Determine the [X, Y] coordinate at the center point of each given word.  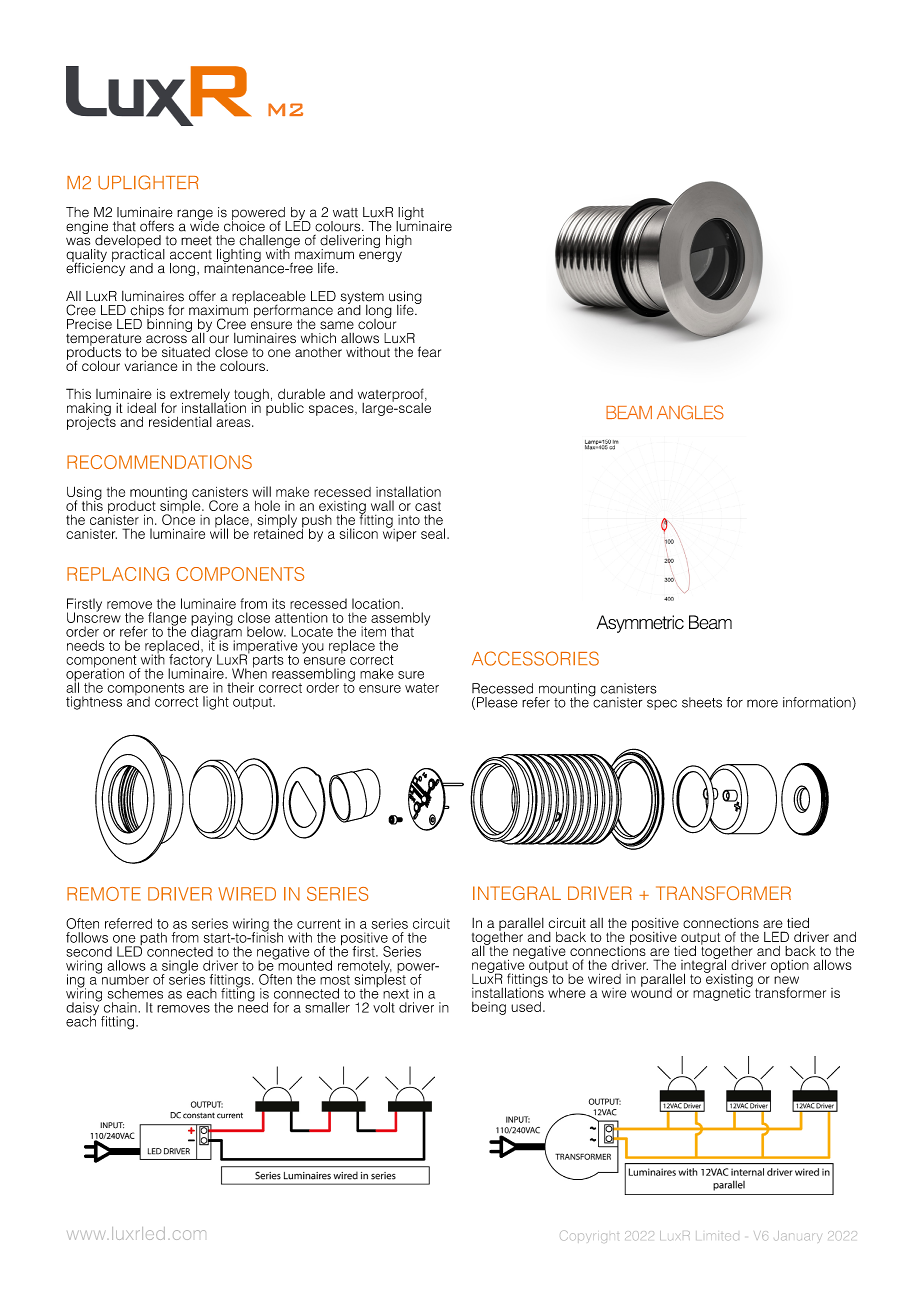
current [319, 924]
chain [120, 1007]
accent [191, 255]
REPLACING [118, 574]
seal [434, 533]
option [790, 966]
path [152, 940]
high [399, 241]
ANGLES [690, 412]
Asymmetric [640, 624]
